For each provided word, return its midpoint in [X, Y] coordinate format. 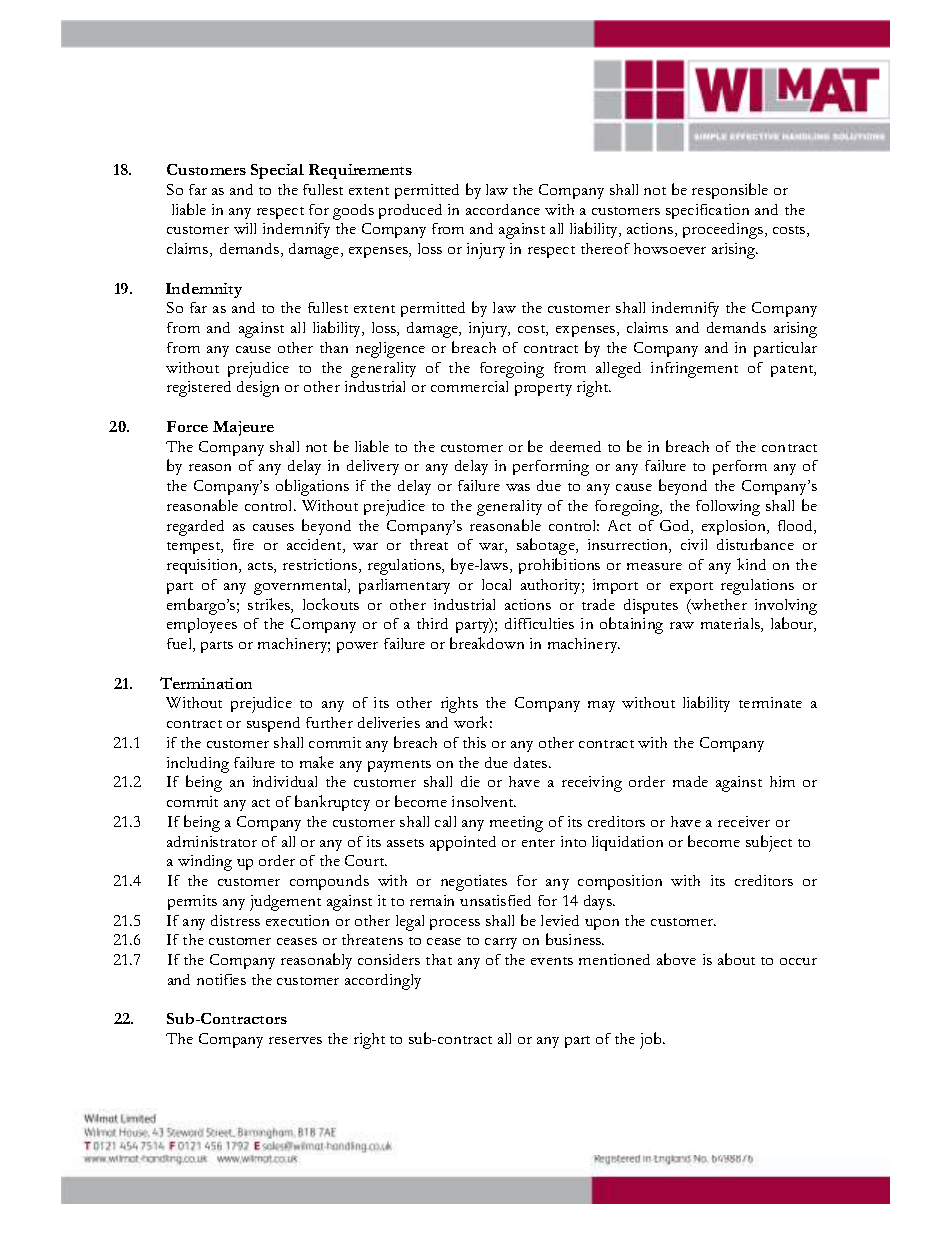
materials [731, 625]
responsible [730, 191]
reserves [295, 1040]
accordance [503, 209]
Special [277, 171]
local [496, 584]
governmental [302, 587]
